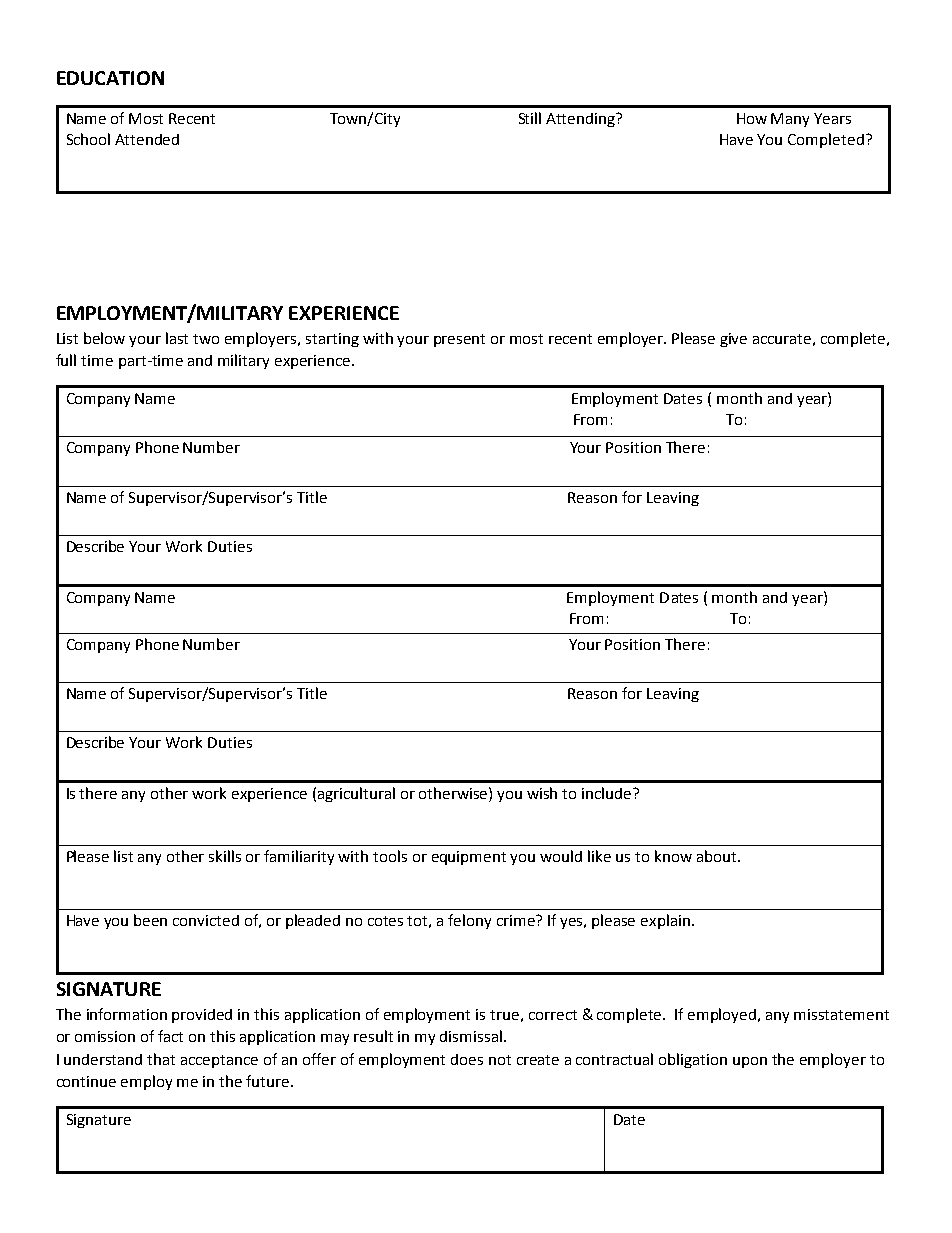  I want to click on full, so click(66, 360).
